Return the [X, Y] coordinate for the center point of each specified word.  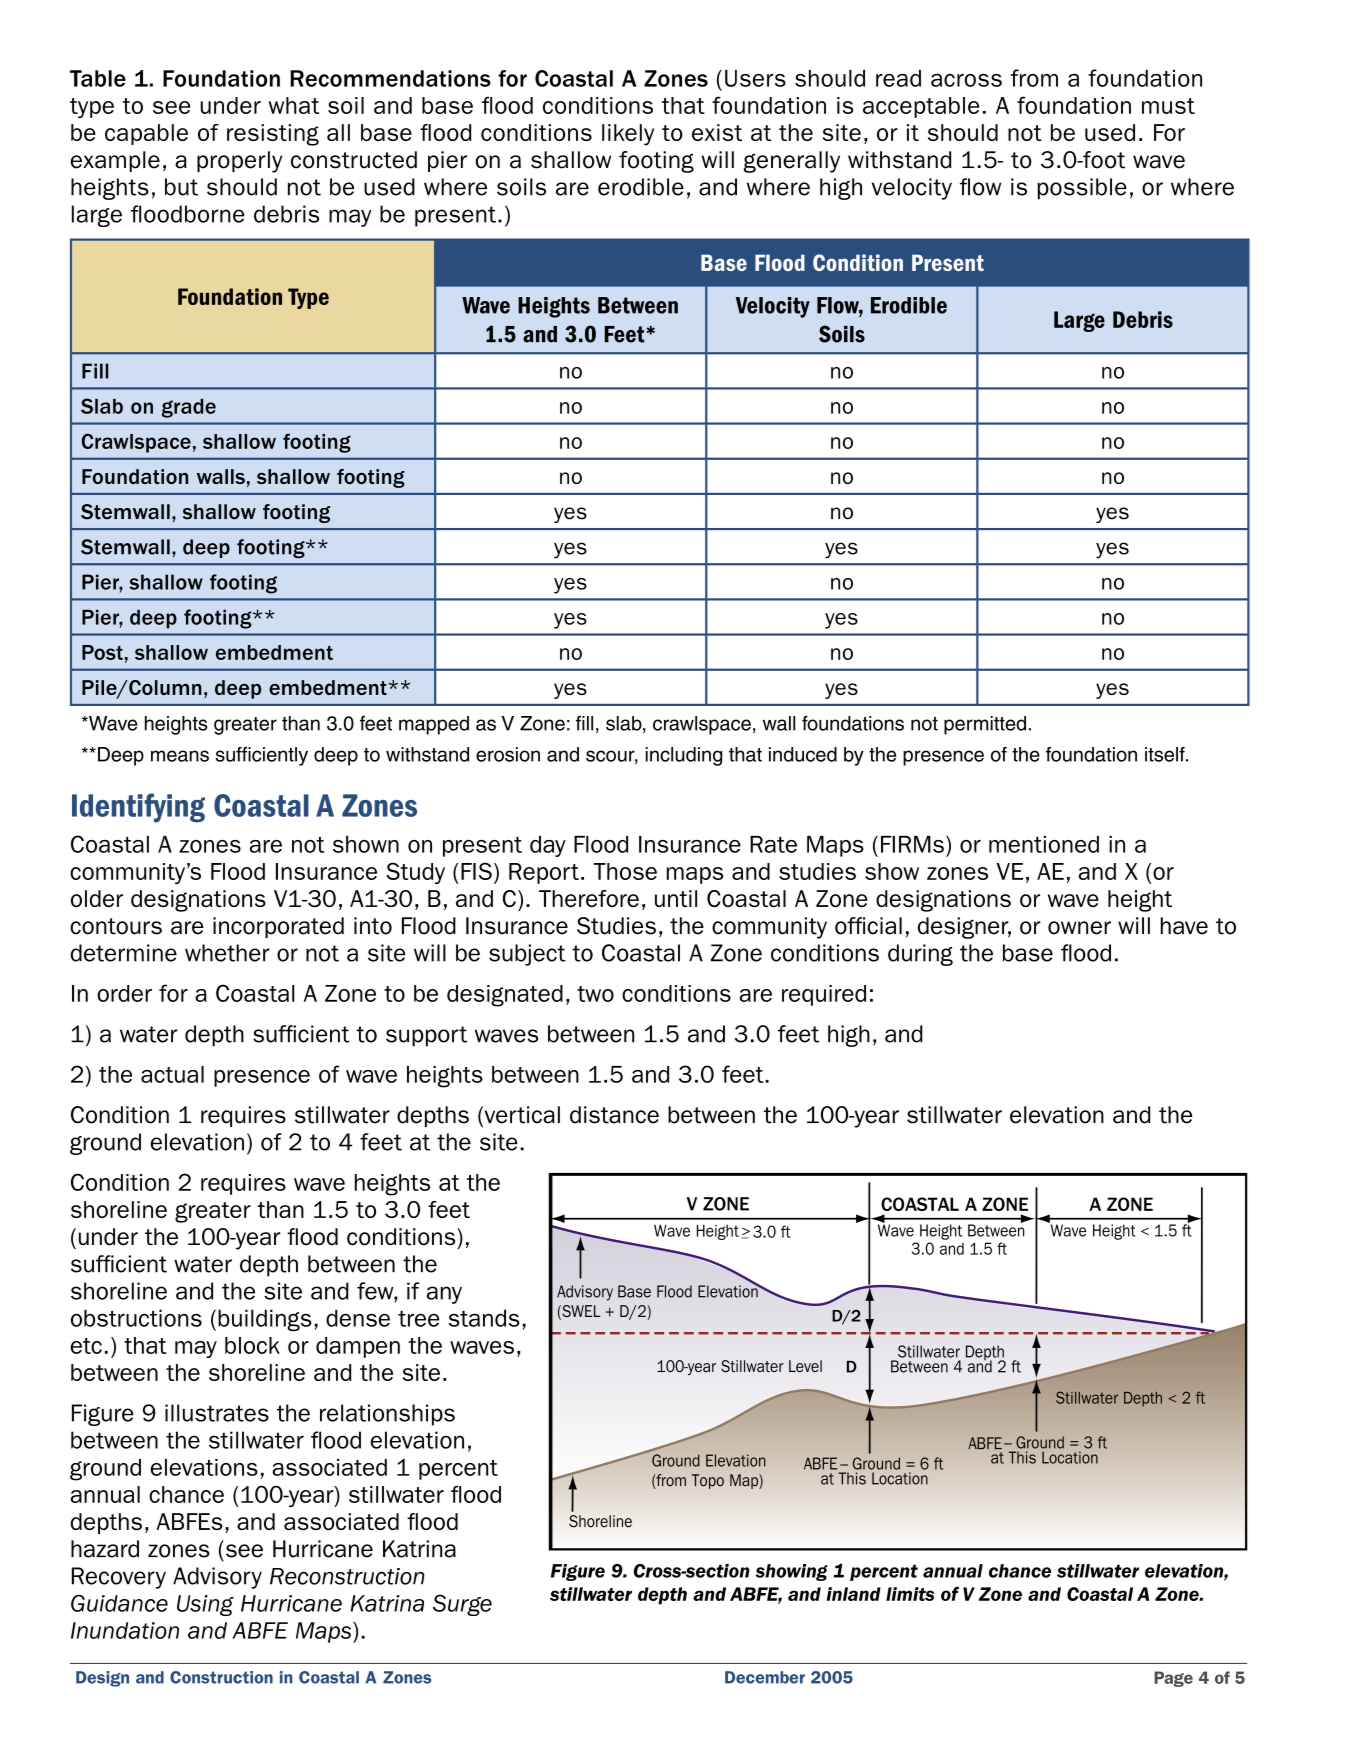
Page [1173, 1679]
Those [625, 871]
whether [227, 953]
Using [205, 1605]
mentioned [1044, 844]
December [765, 1677]
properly [239, 162]
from [1034, 78]
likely [628, 135]
